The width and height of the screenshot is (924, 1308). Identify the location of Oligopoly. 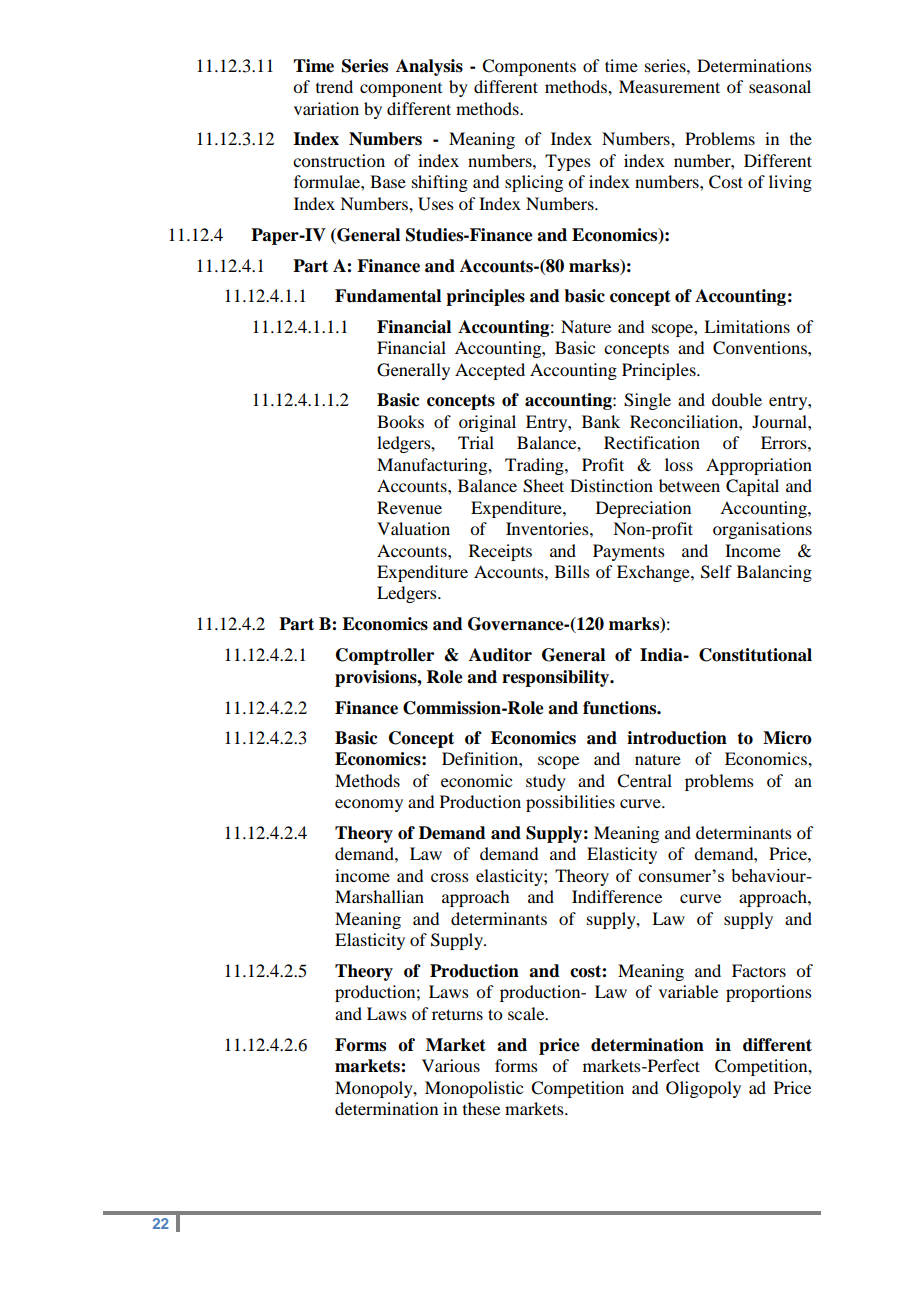
(703, 1089).
